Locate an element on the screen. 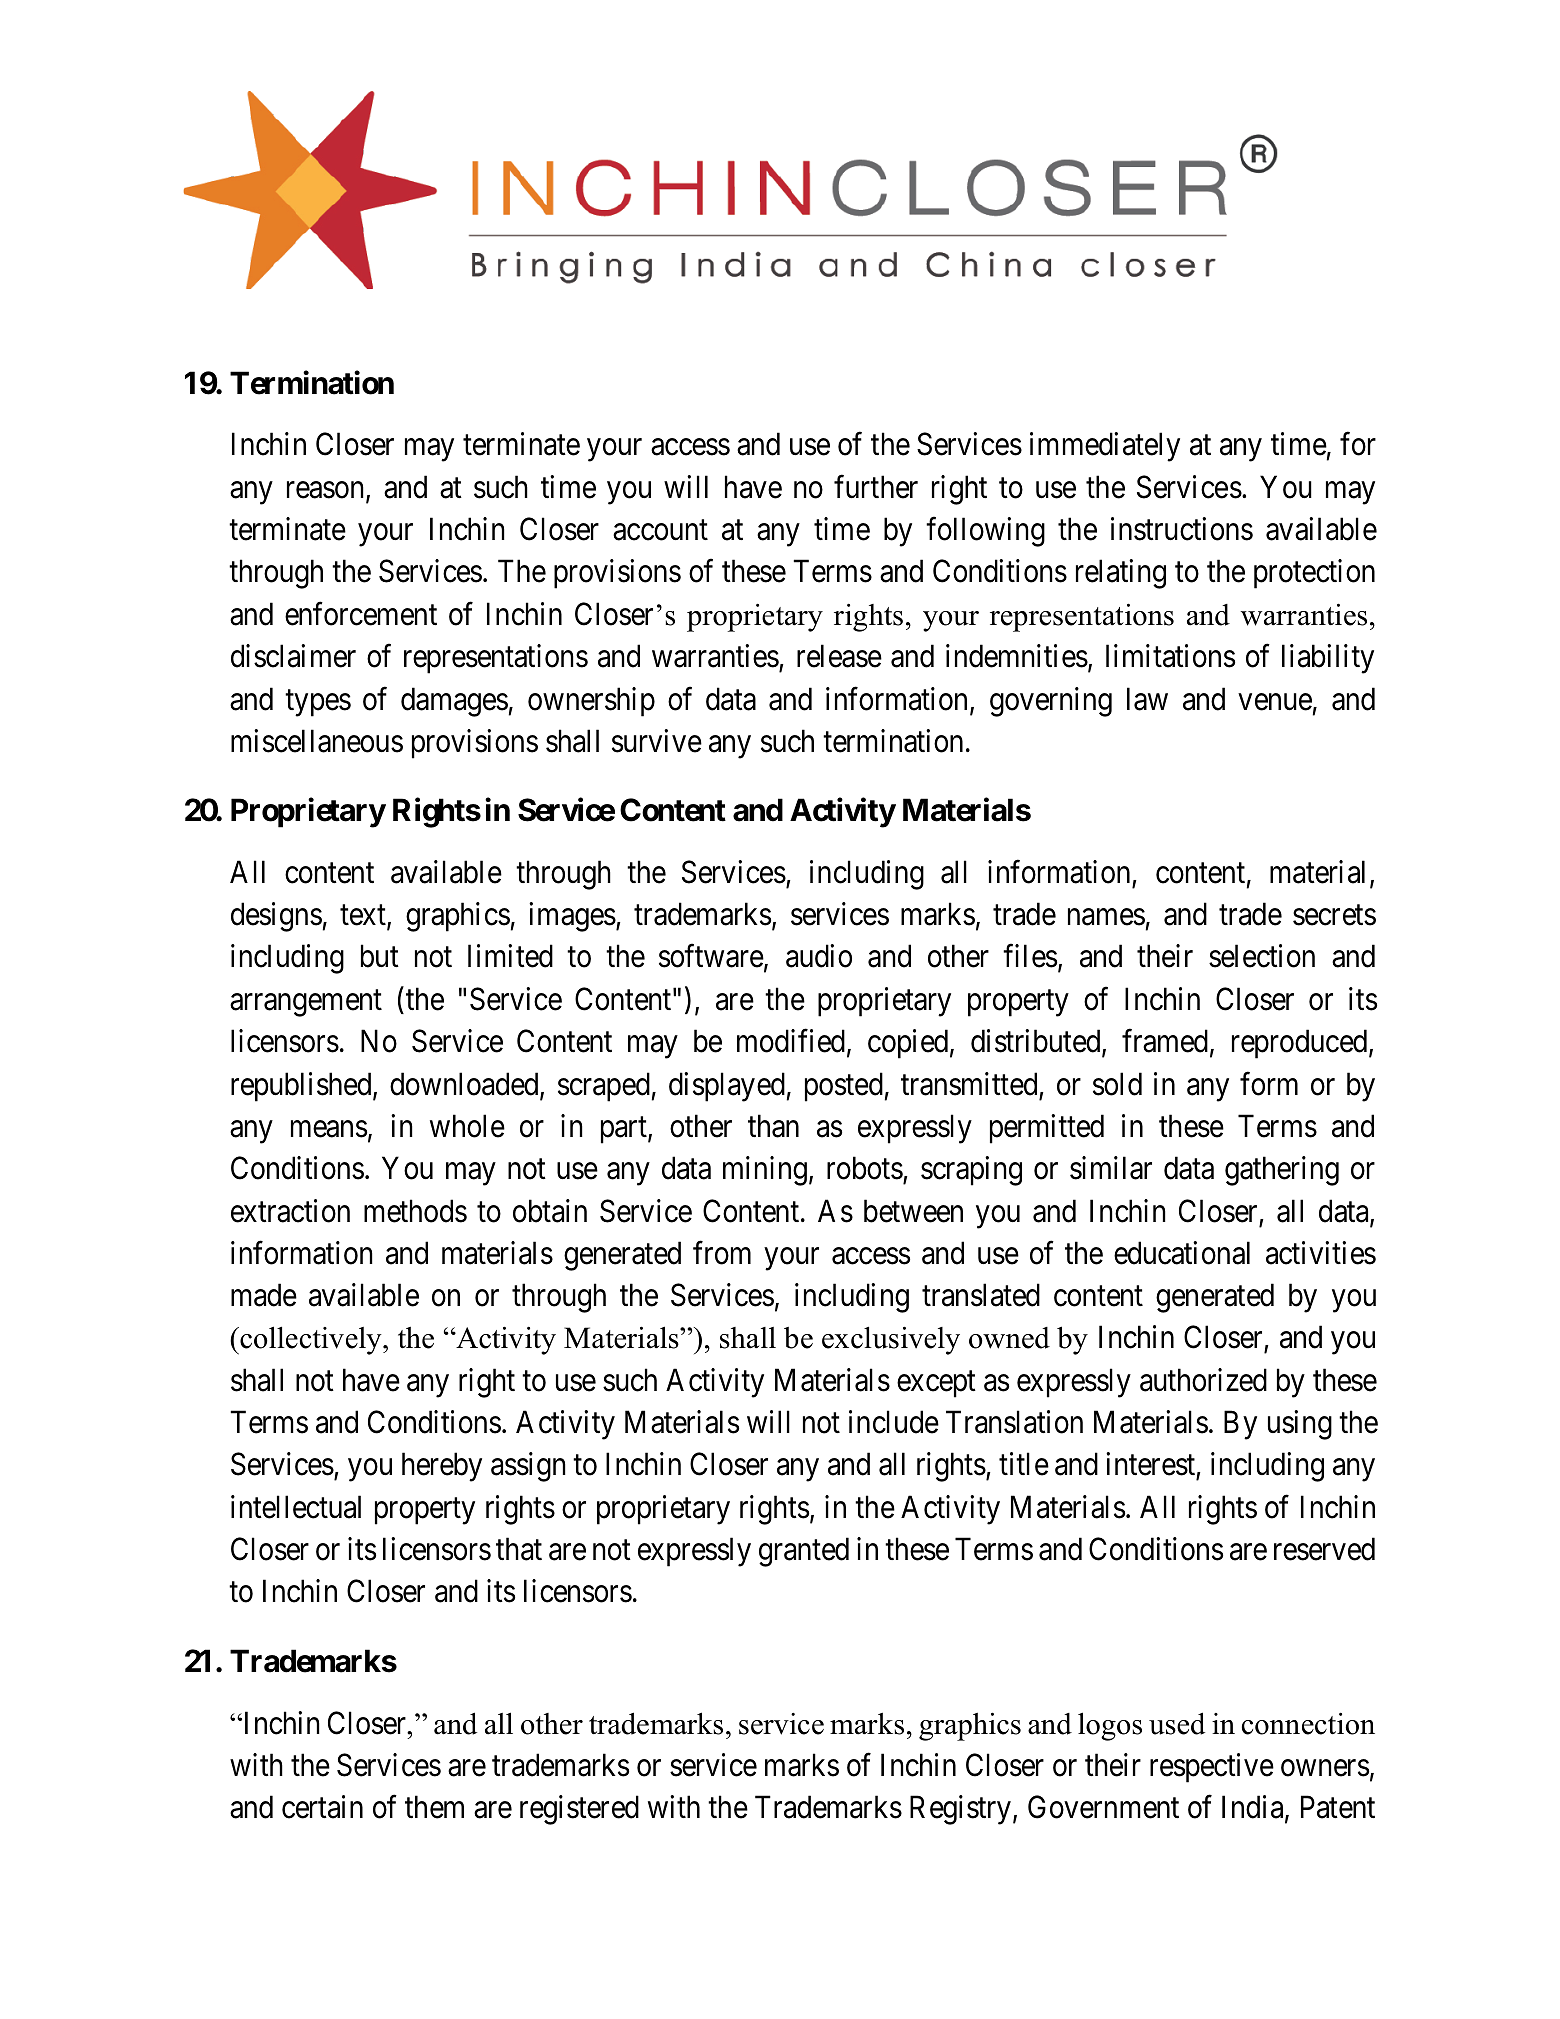 This screenshot has height=2019, width=1560. reason is located at coordinates (327, 491).
